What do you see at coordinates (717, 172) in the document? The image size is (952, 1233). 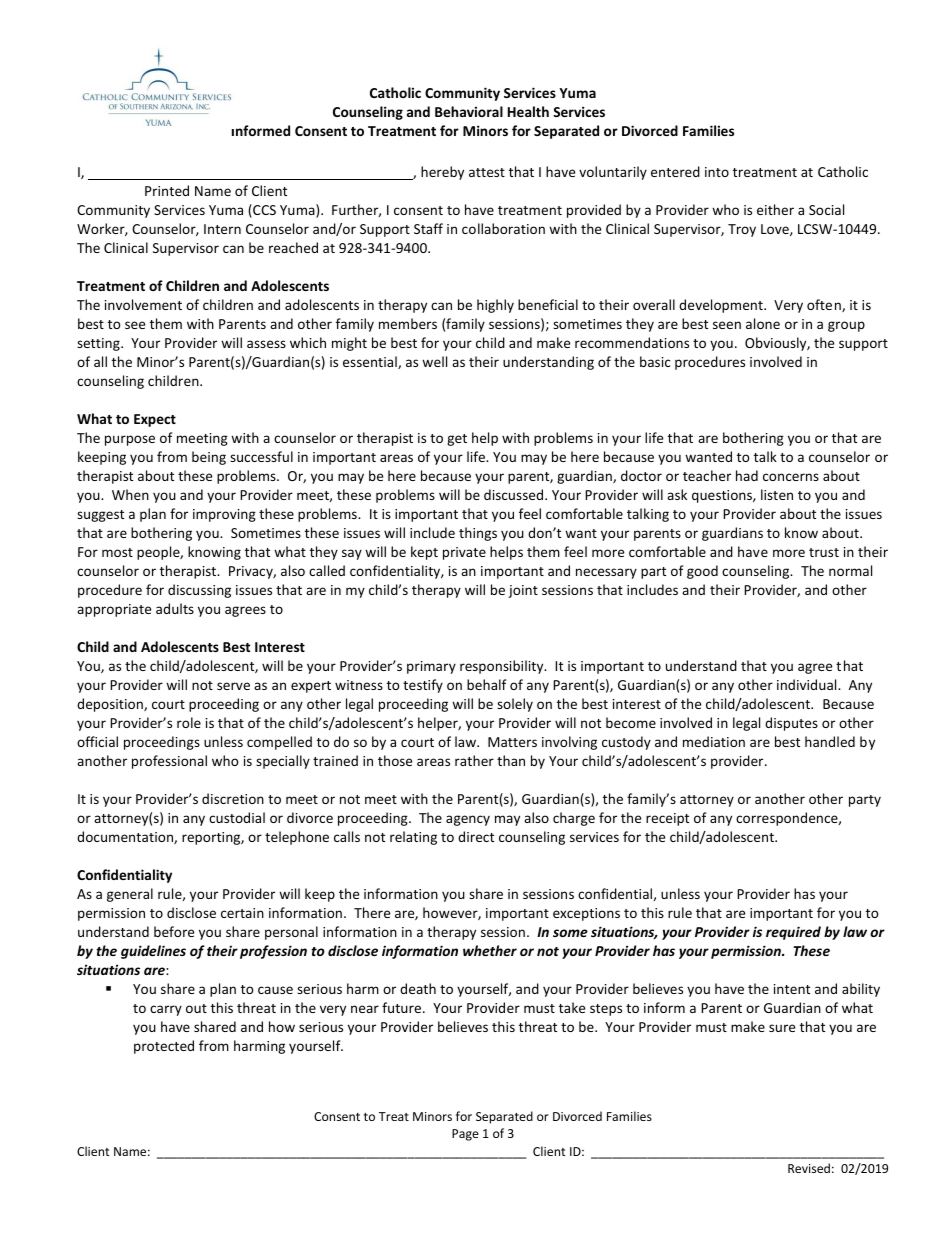 I see `into` at bounding box center [717, 172].
